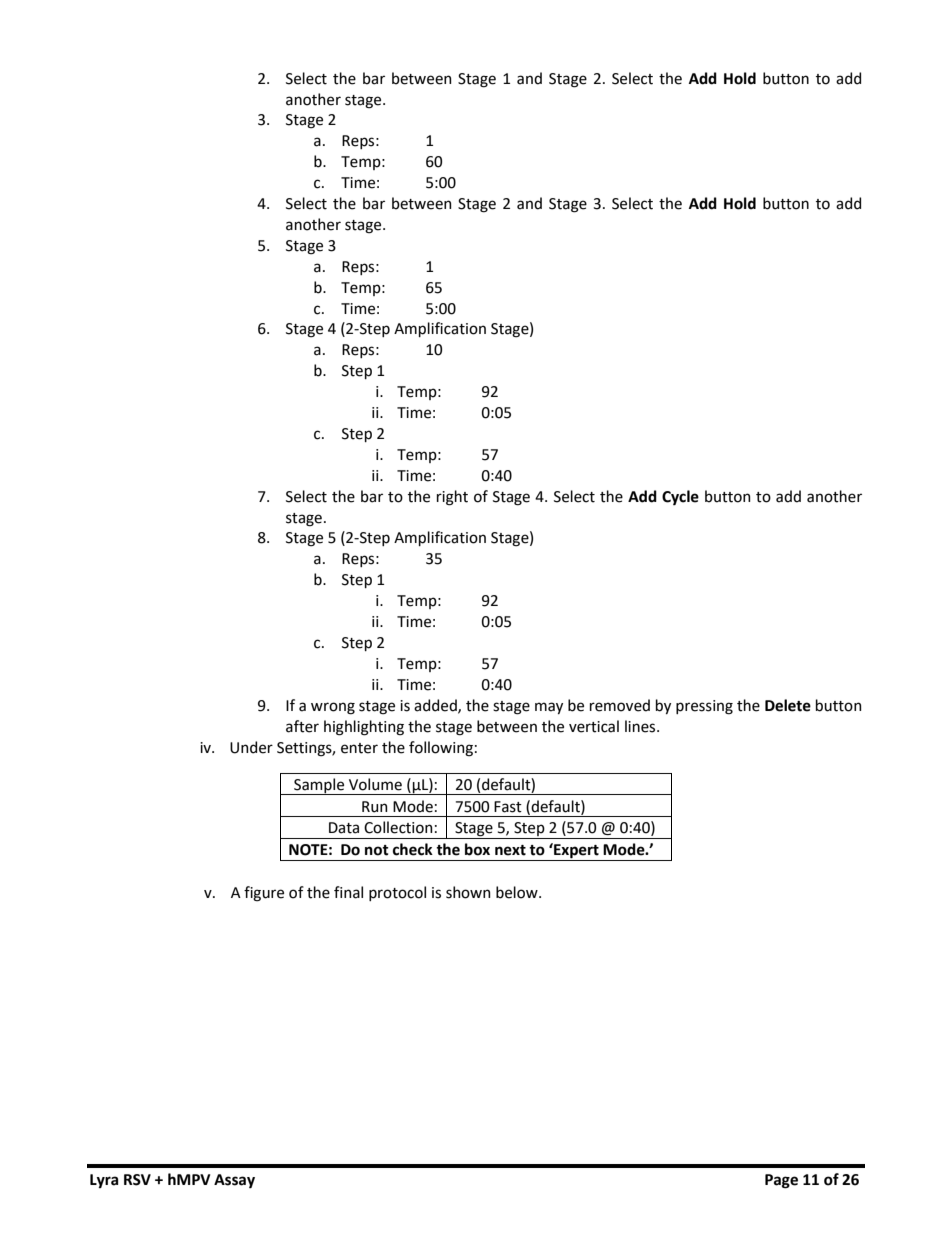  I want to click on following, so click(441, 749).
